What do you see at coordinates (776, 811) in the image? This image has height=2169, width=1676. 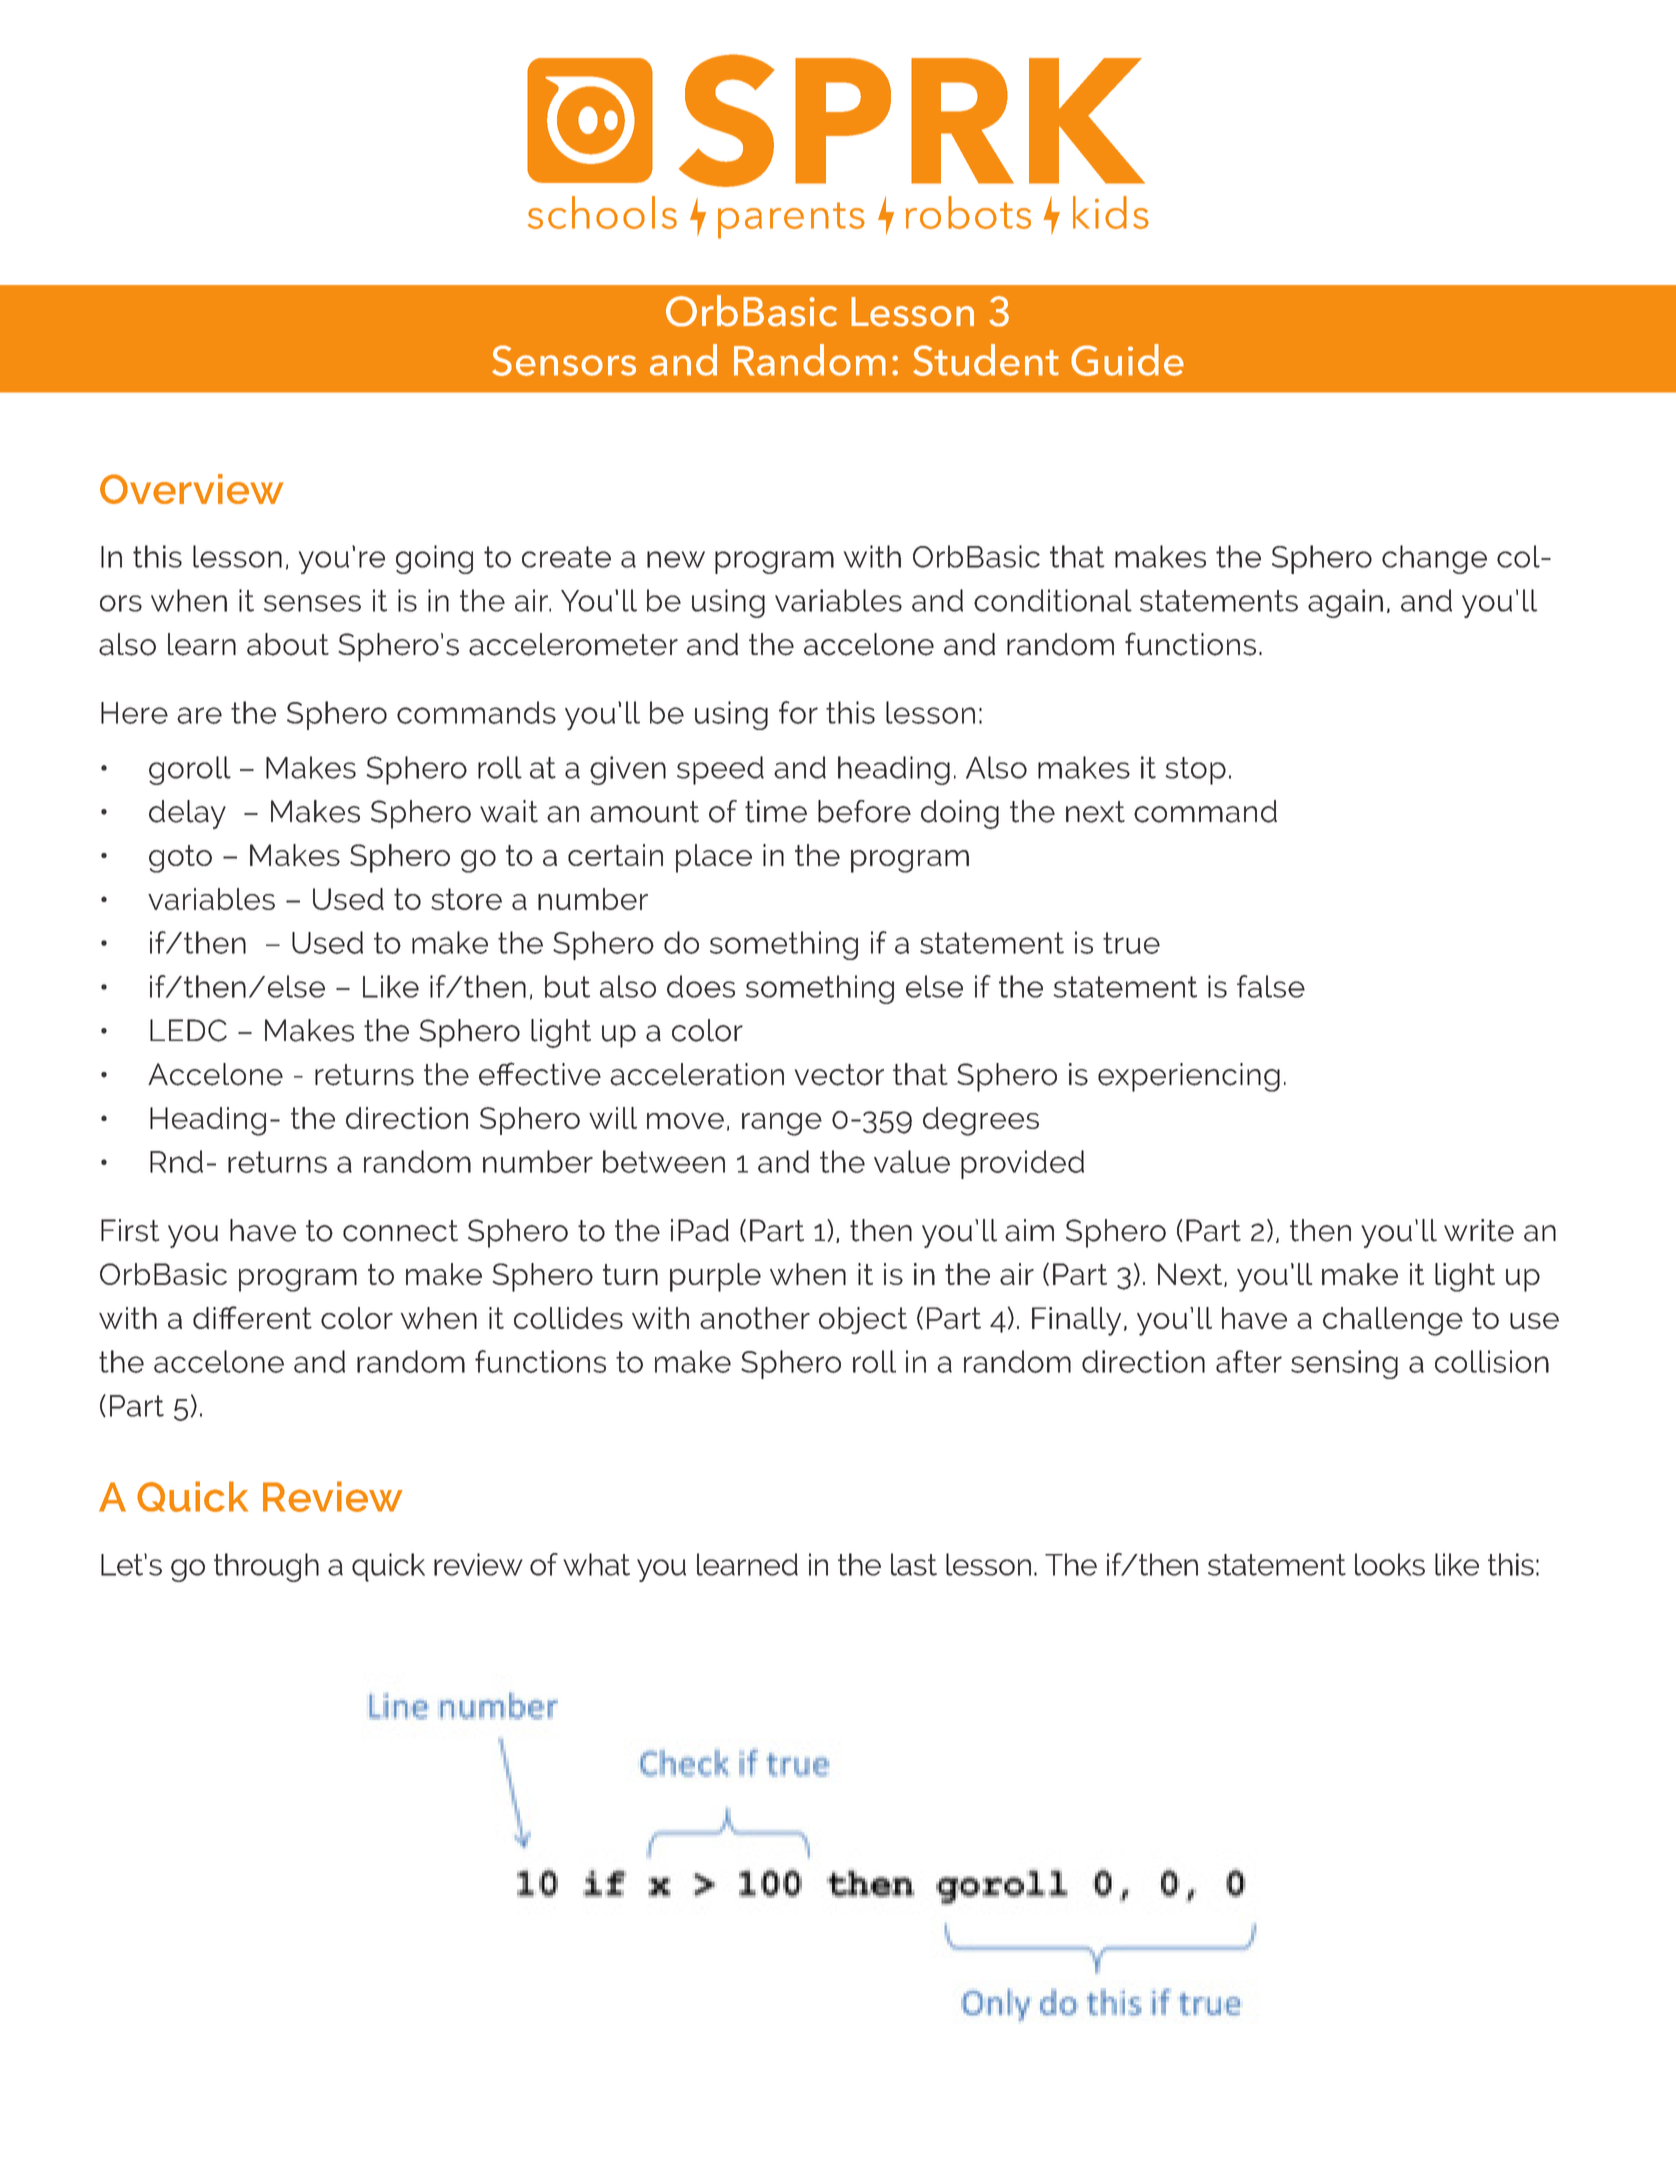 I see `time` at bounding box center [776, 811].
